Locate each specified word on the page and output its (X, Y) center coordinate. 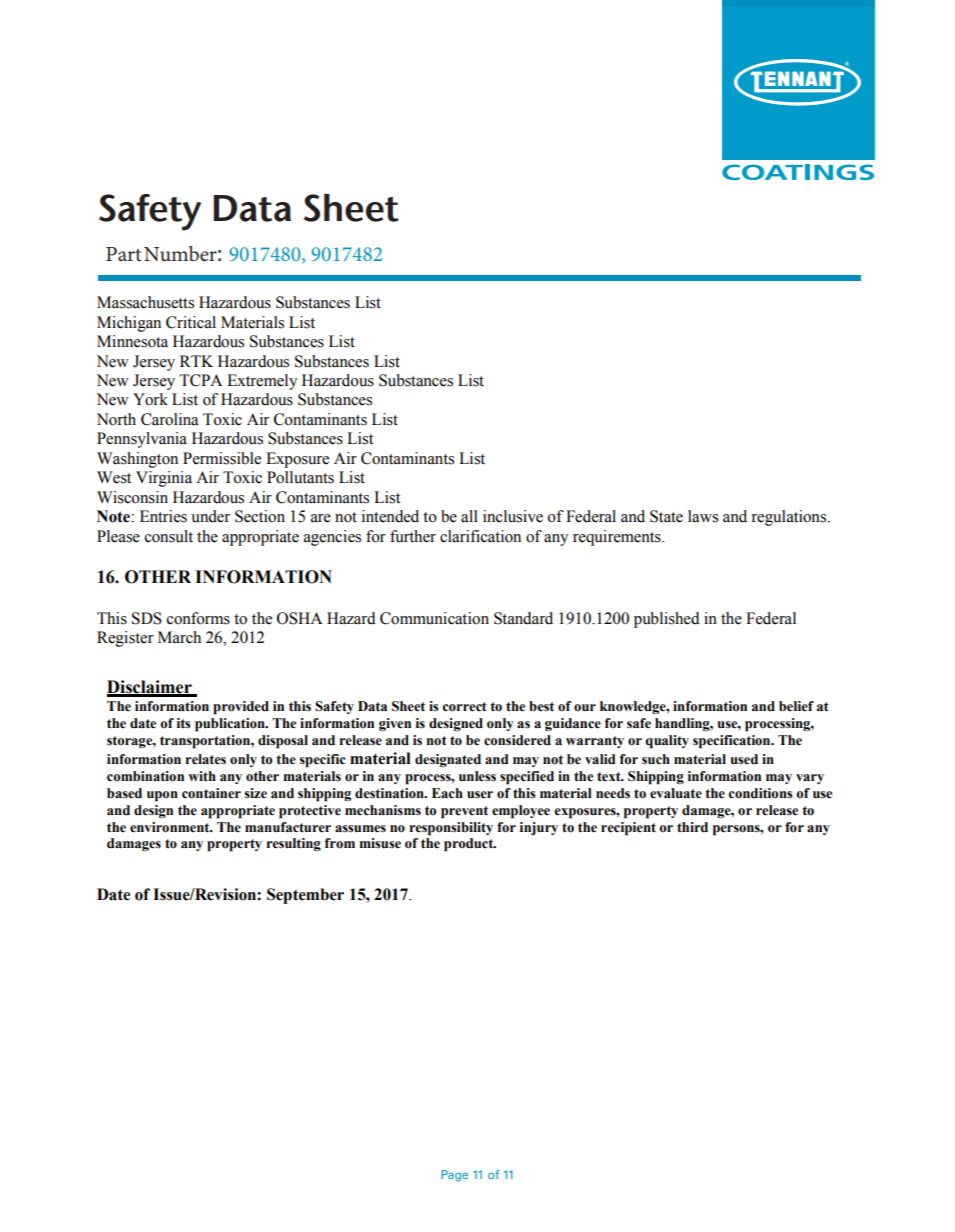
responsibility (451, 829)
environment (171, 827)
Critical (191, 322)
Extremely (262, 382)
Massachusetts (145, 302)
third (692, 827)
